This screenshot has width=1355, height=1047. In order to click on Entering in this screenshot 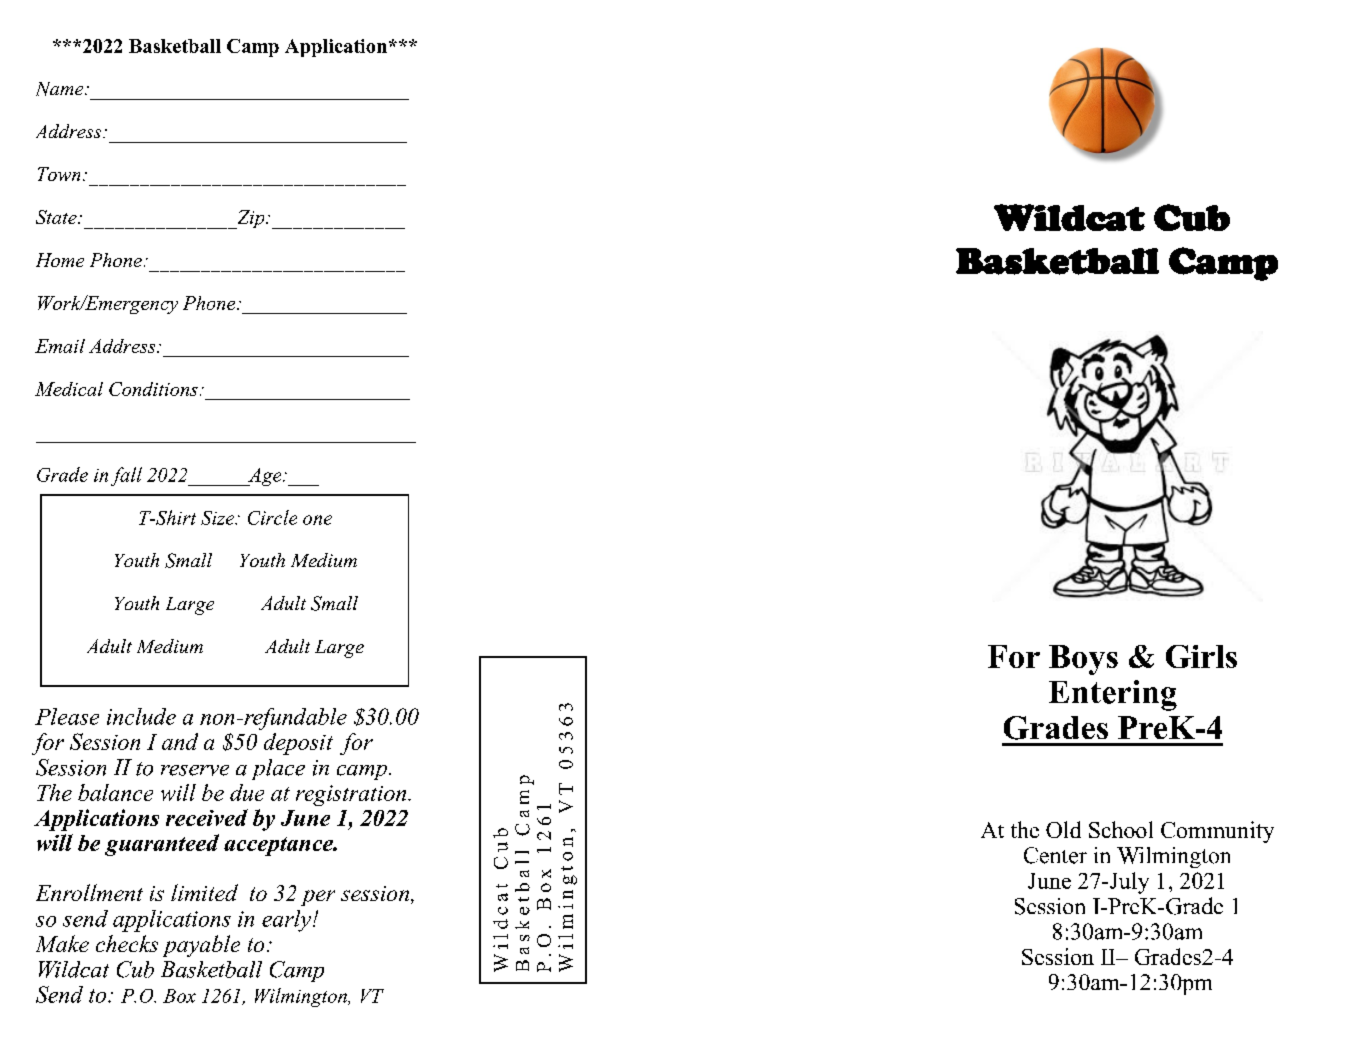, I will do `click(1113, 695)`.
